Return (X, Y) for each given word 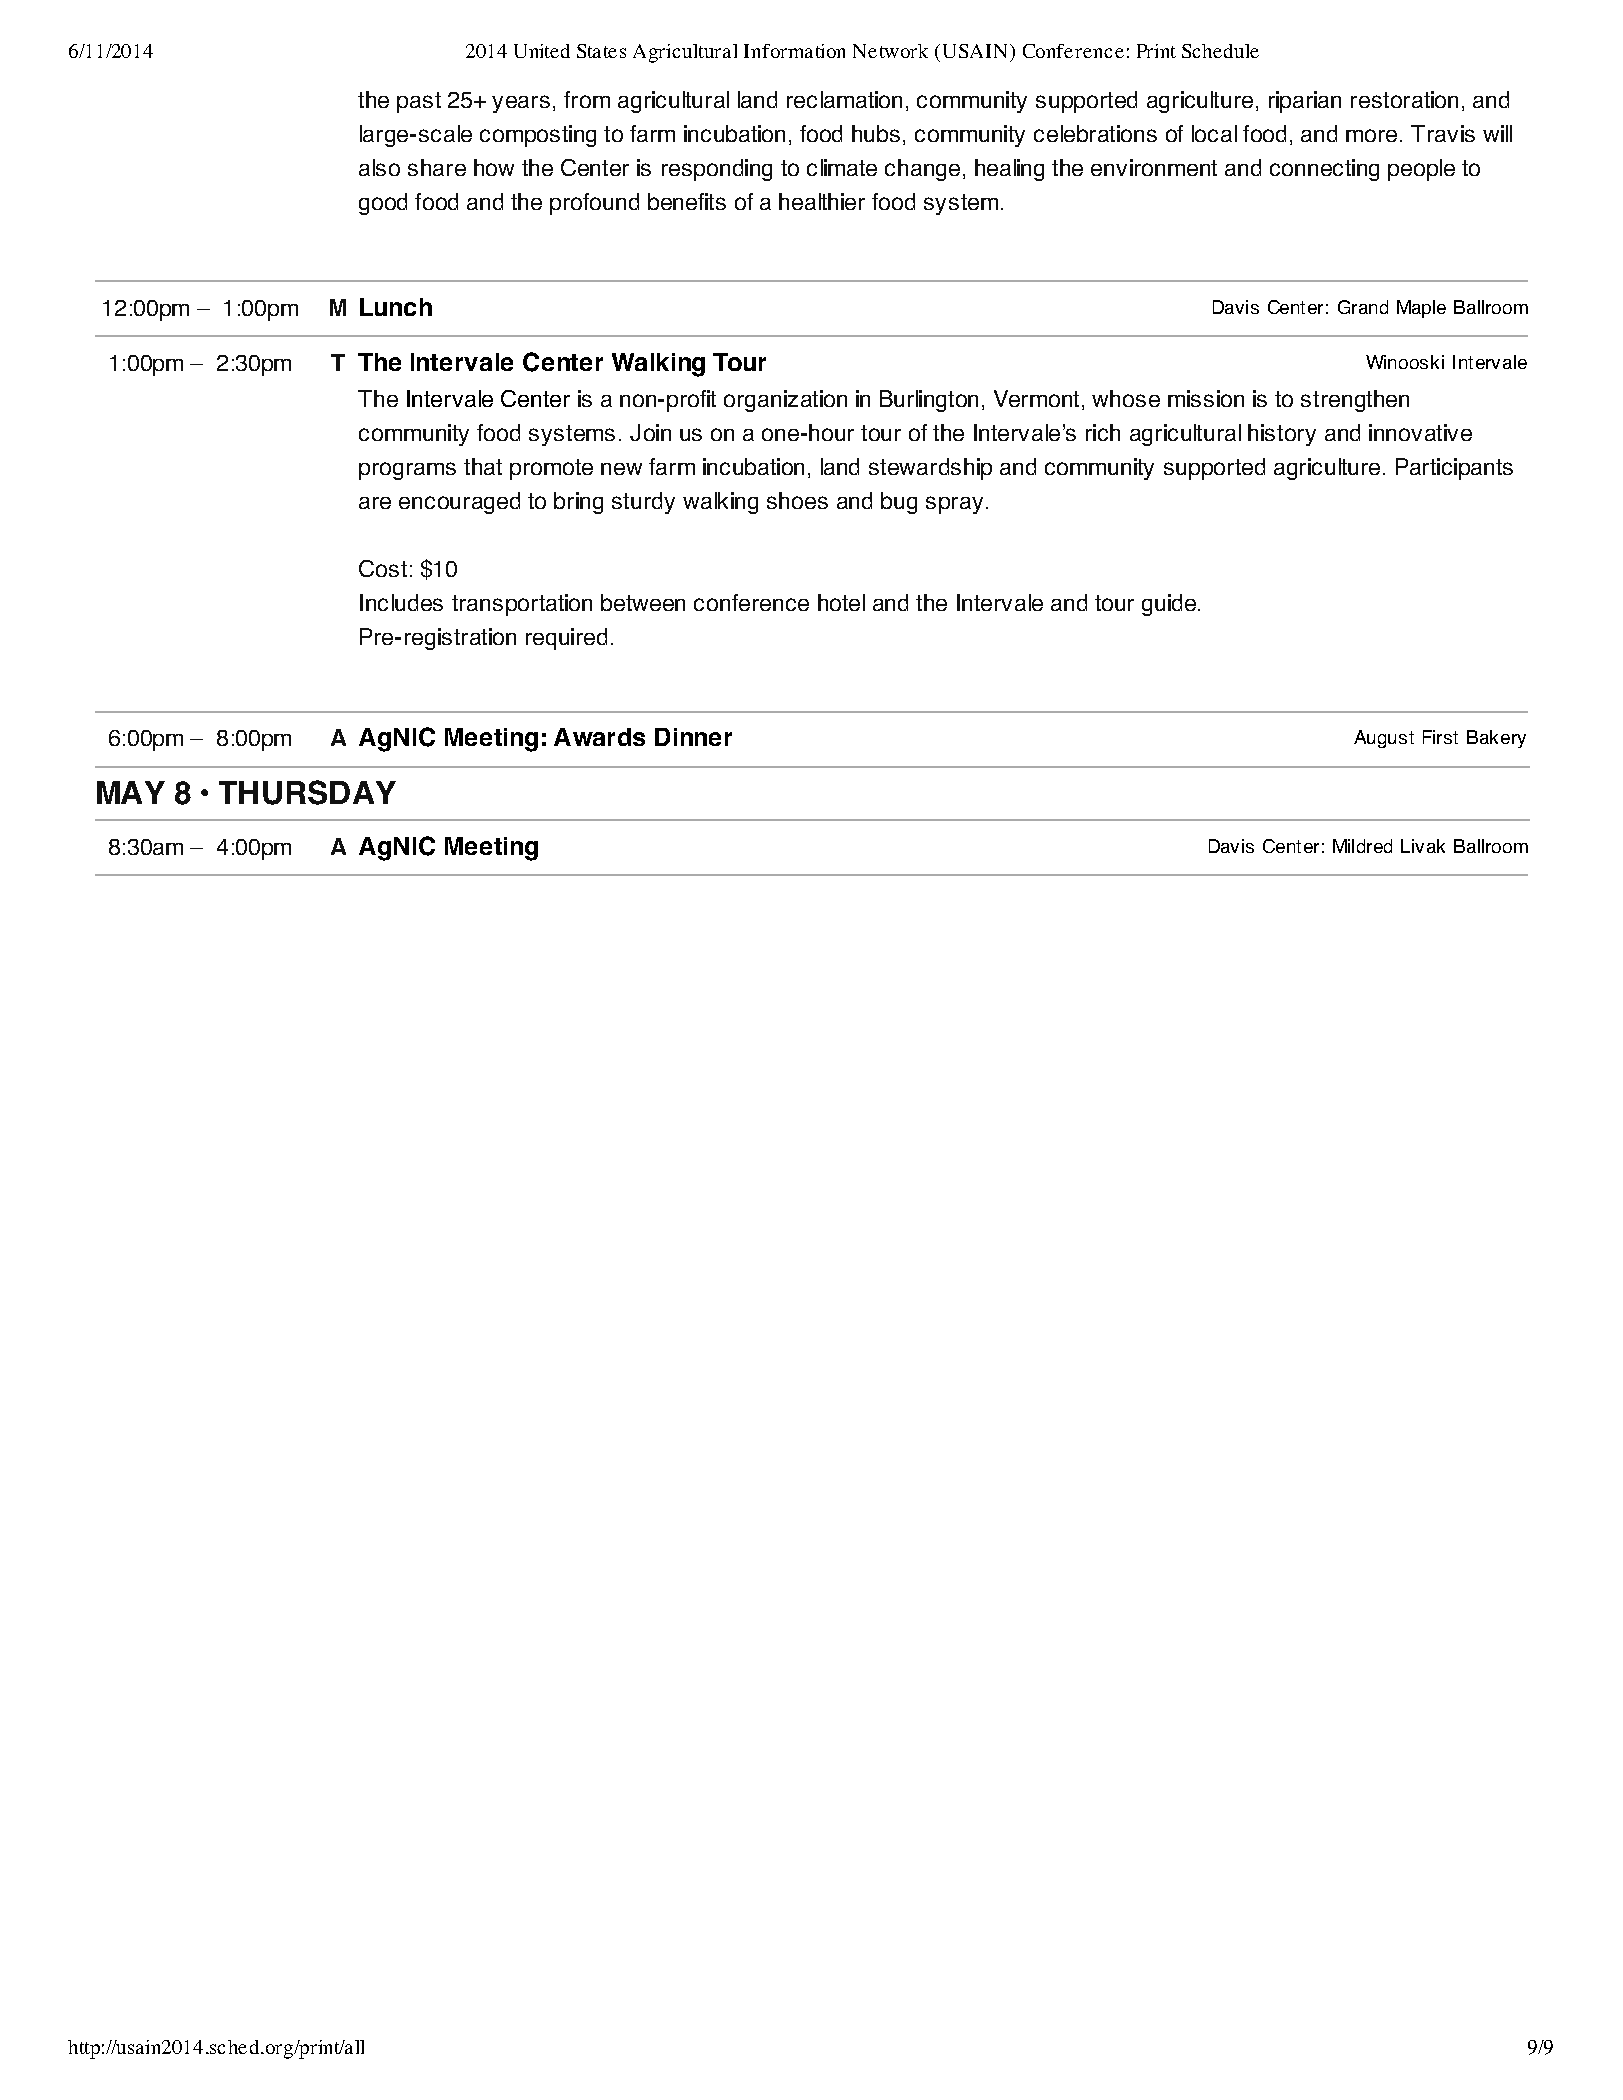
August (1384, 739)
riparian (1305, 102)
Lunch (396, 307)
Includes (401, 602)
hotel (841, 602)
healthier (822, 201)
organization (785, 401)
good (383, 204)
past (419, 102)
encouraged (459, 503)
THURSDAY (307, 792)
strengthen (1355, 401)
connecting (1324, 170)
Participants (1454, 469)
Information (794, 51)
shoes (797, 500)
